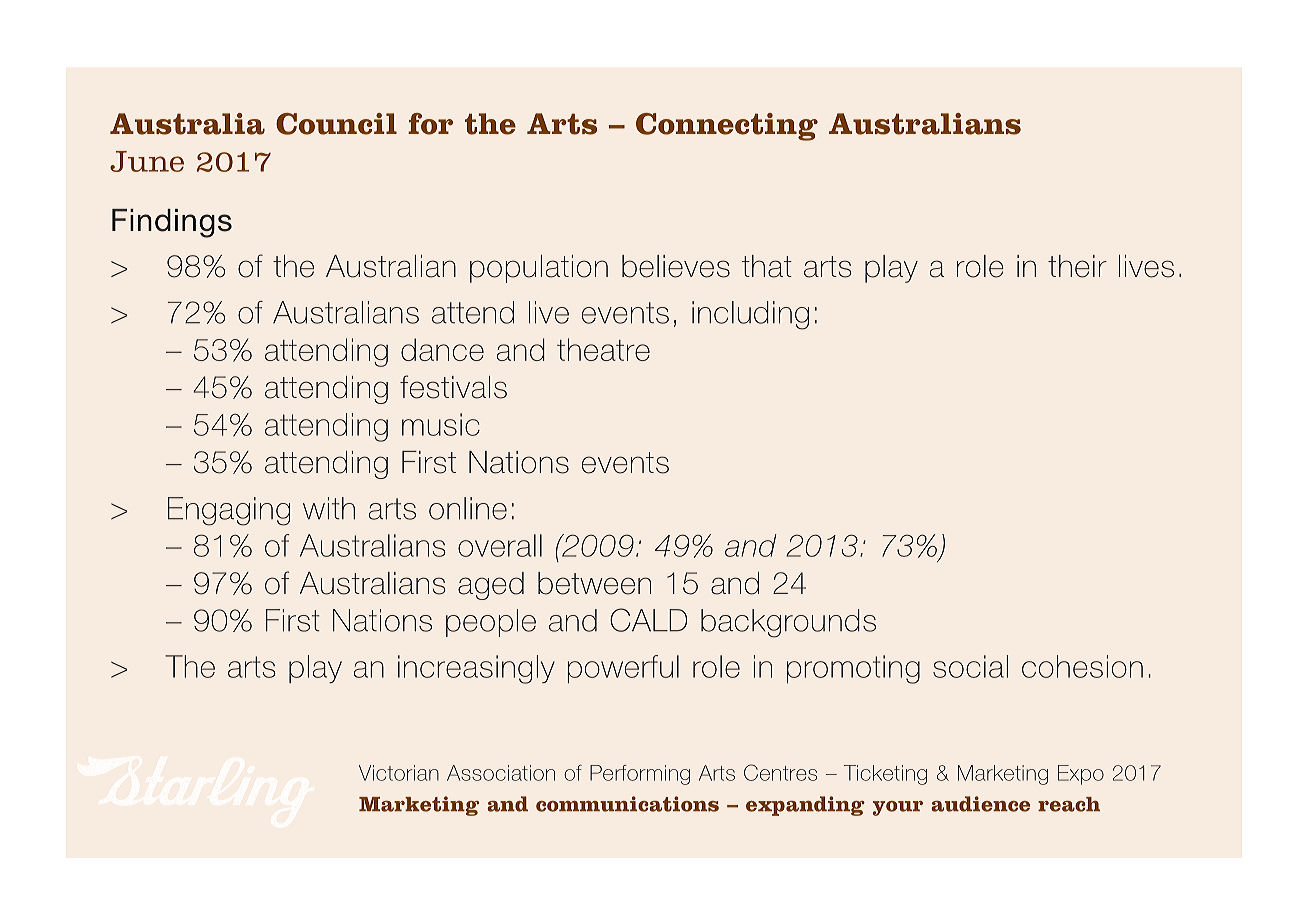  I want to click on Victorian, so click(399, 773).
